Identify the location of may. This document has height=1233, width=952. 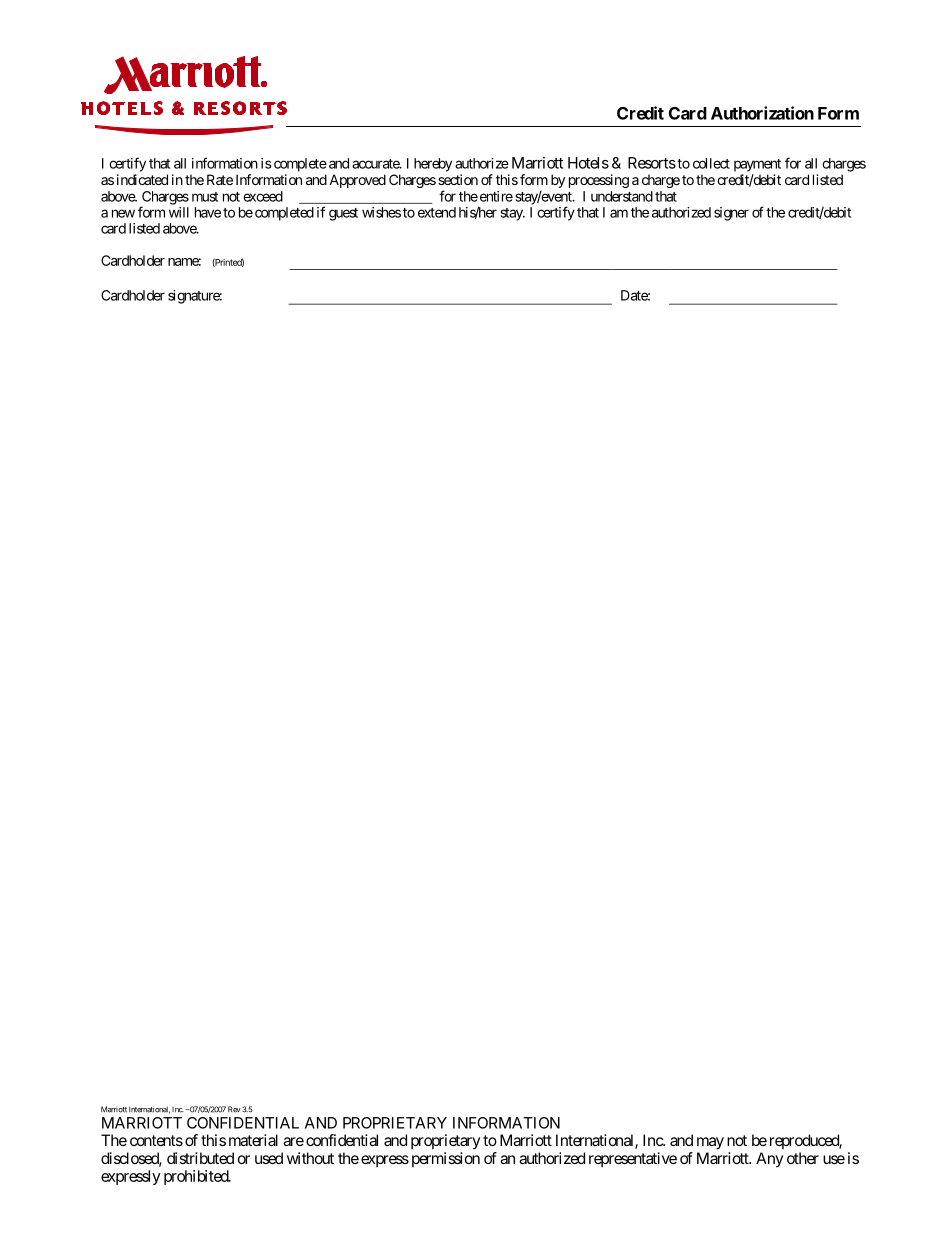
(710, 1143).
